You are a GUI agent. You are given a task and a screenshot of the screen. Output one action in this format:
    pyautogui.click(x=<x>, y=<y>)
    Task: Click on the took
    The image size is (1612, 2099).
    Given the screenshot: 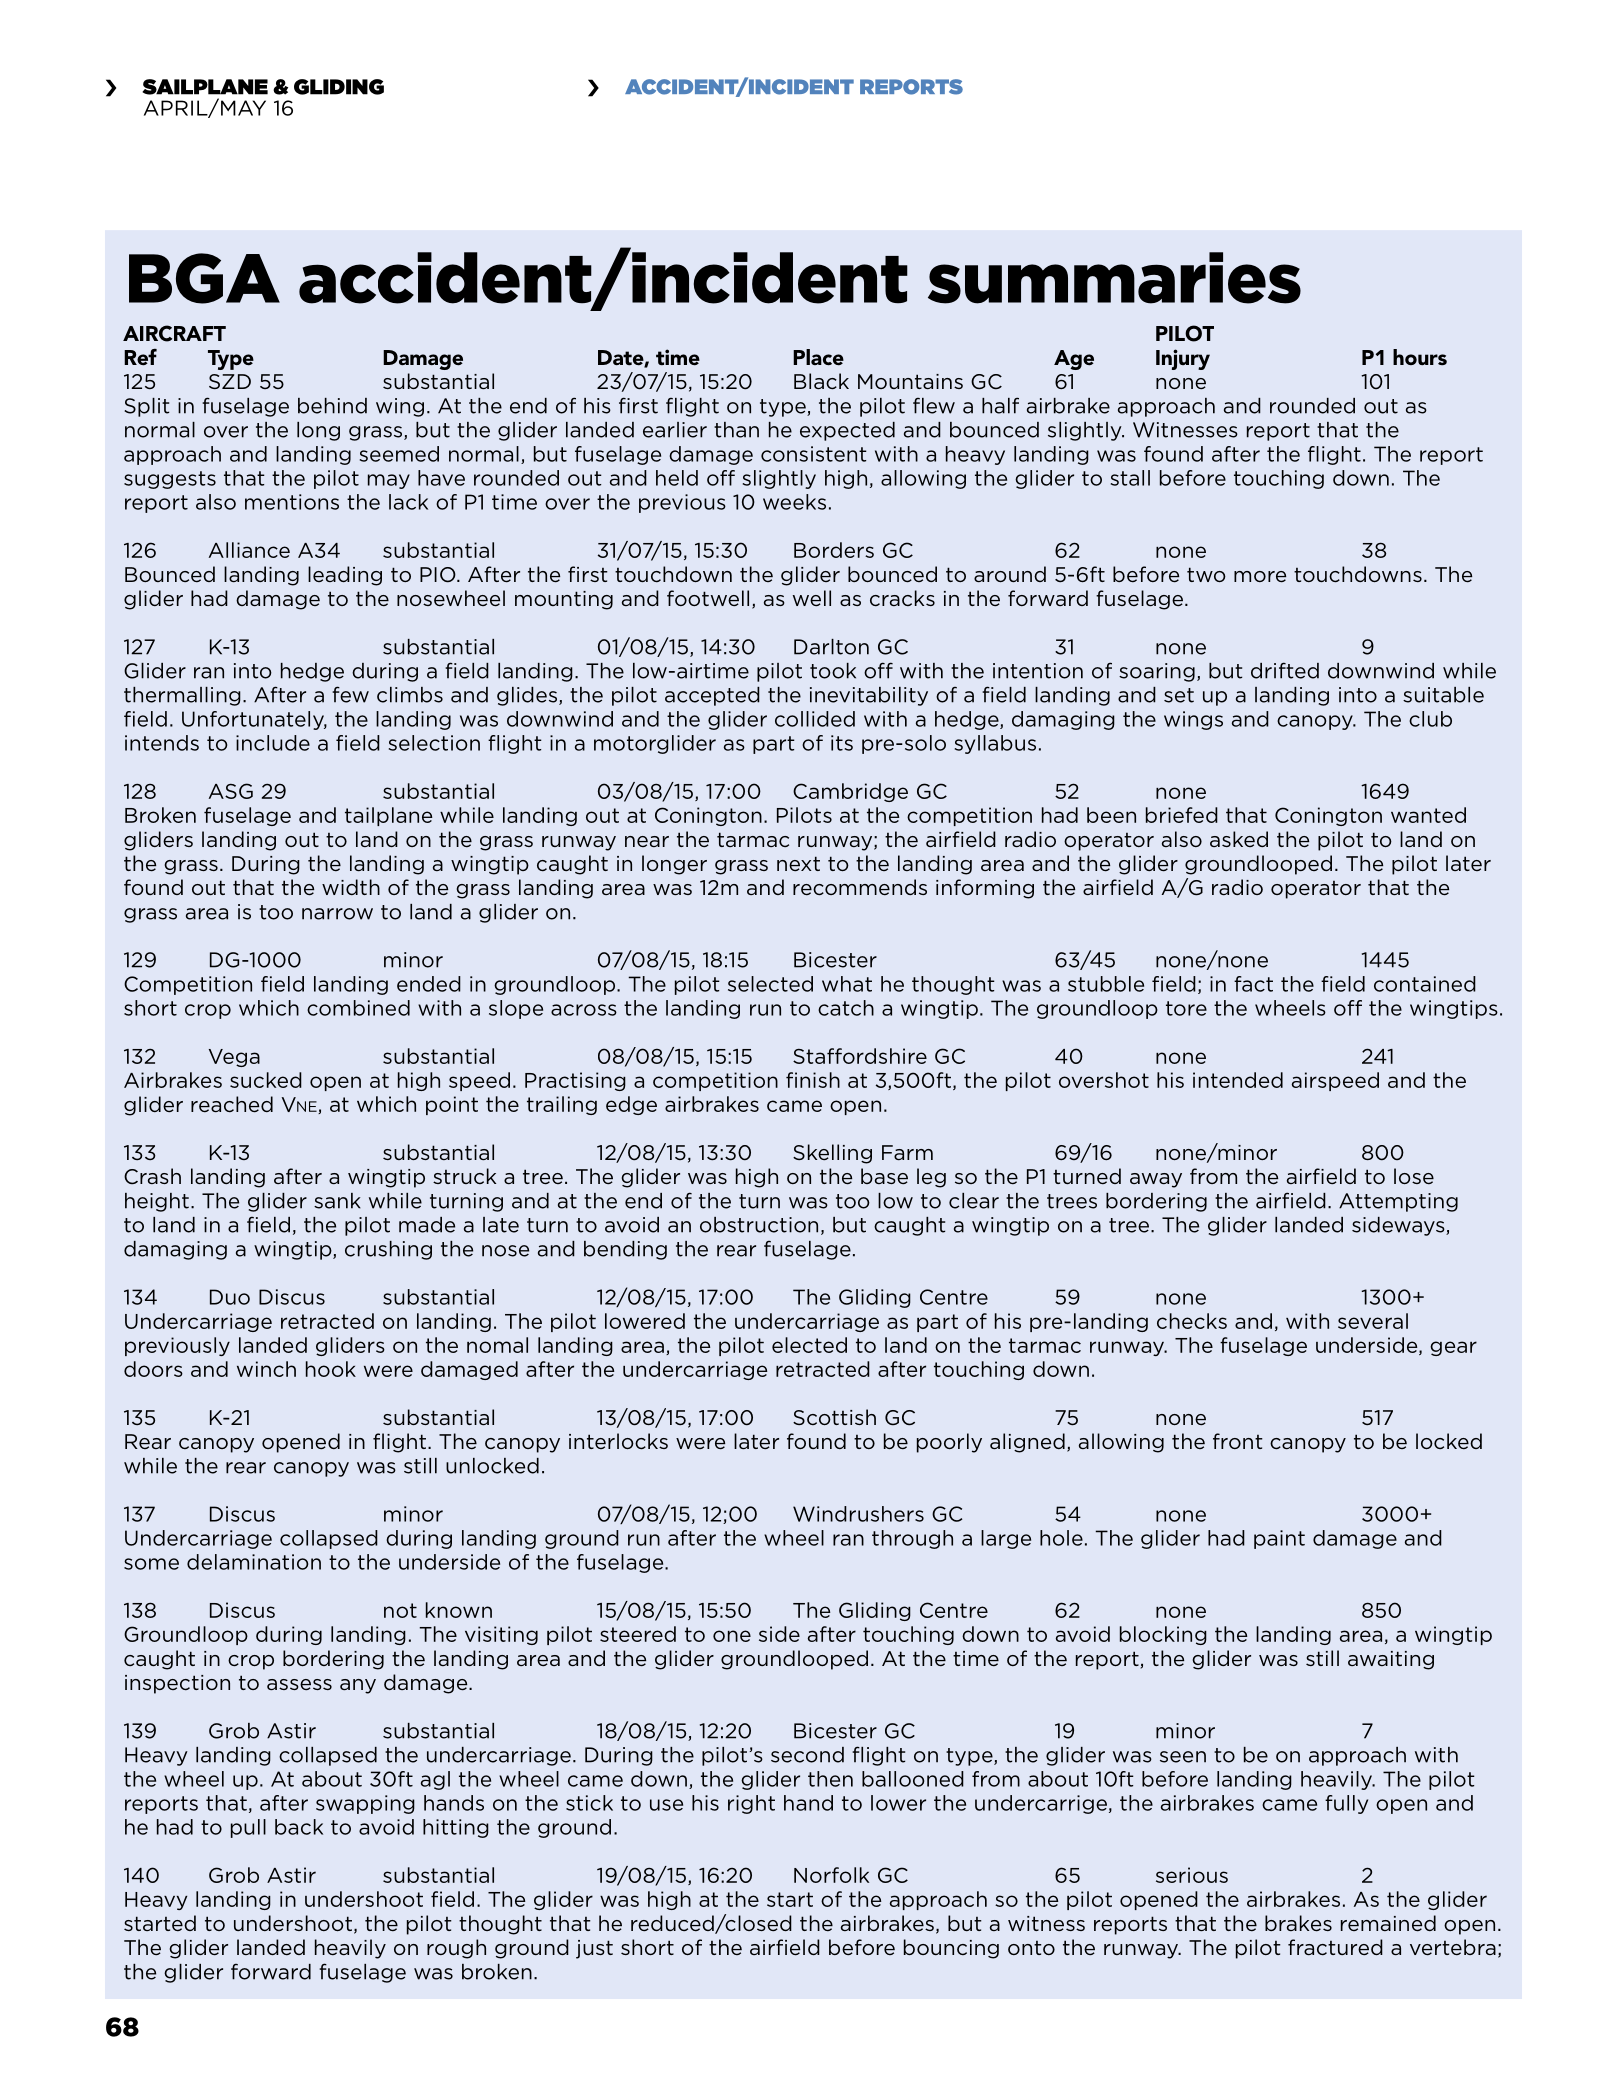 What is the action you would take?
    pyautogui.click(x=833, y=671)
